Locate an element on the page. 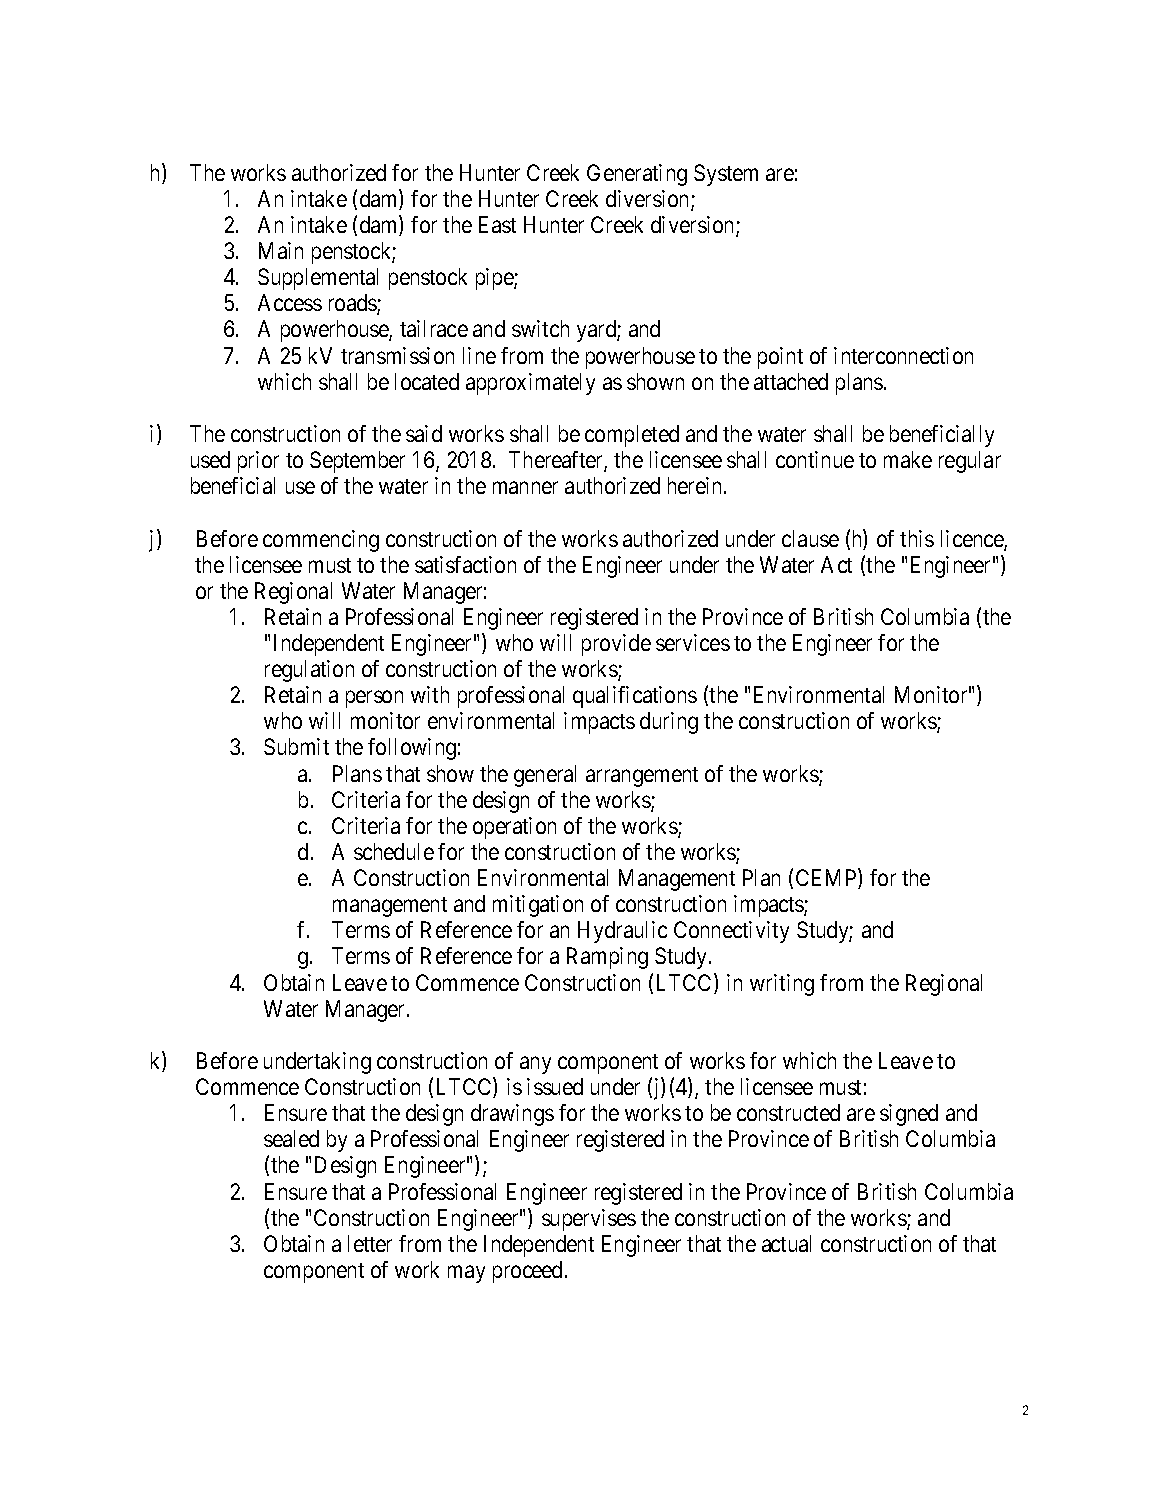  manner is located at coordinates (525, 488).
